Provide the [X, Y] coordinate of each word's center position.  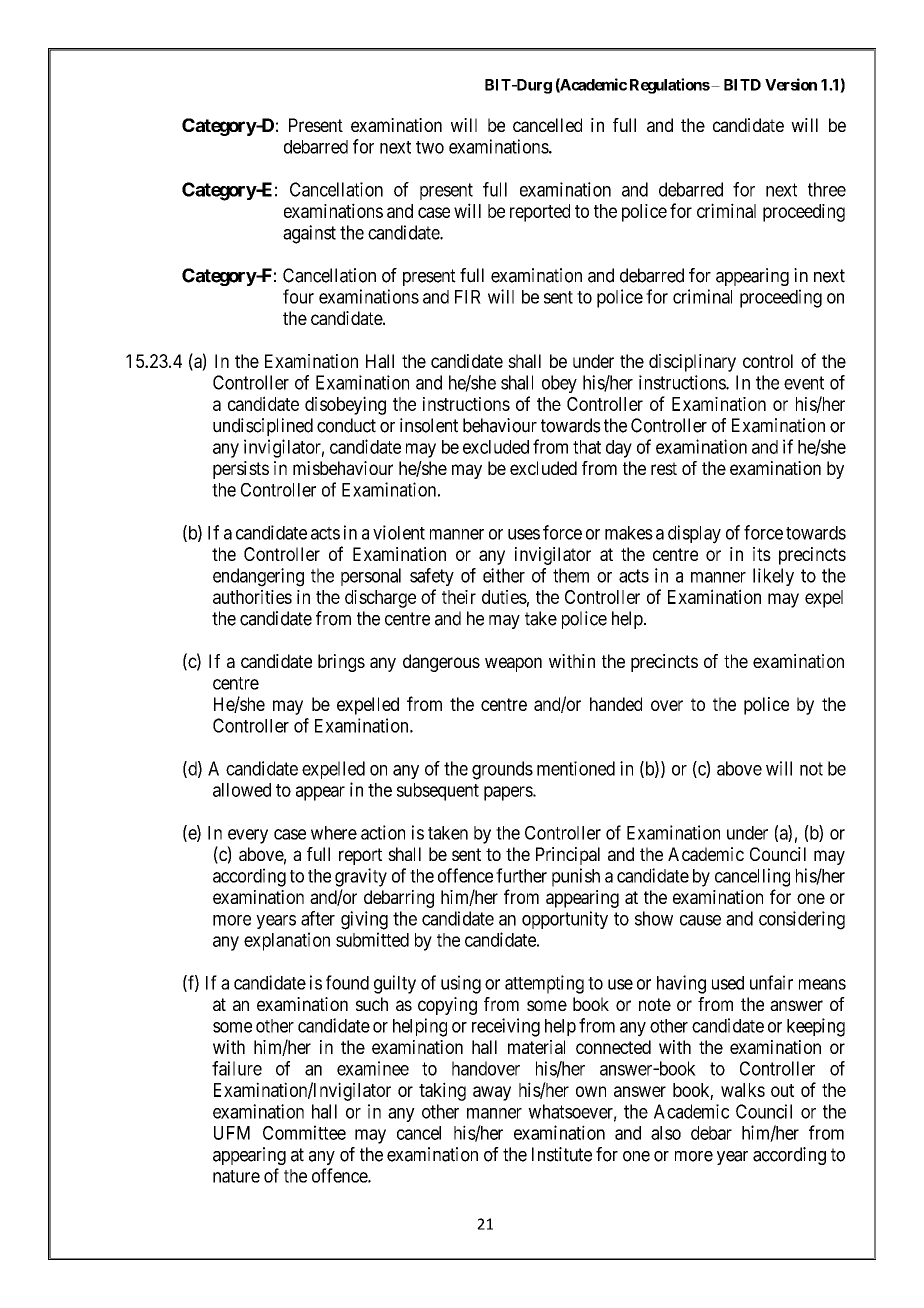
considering [802, 920]
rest [664, 468]
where [334, 833]
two [430, 147]
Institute [562, 1154]
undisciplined [263, 427]
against [309, 234]
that [587, 447]
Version [791, 84]
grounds [502, 770]
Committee [304, 1132]
